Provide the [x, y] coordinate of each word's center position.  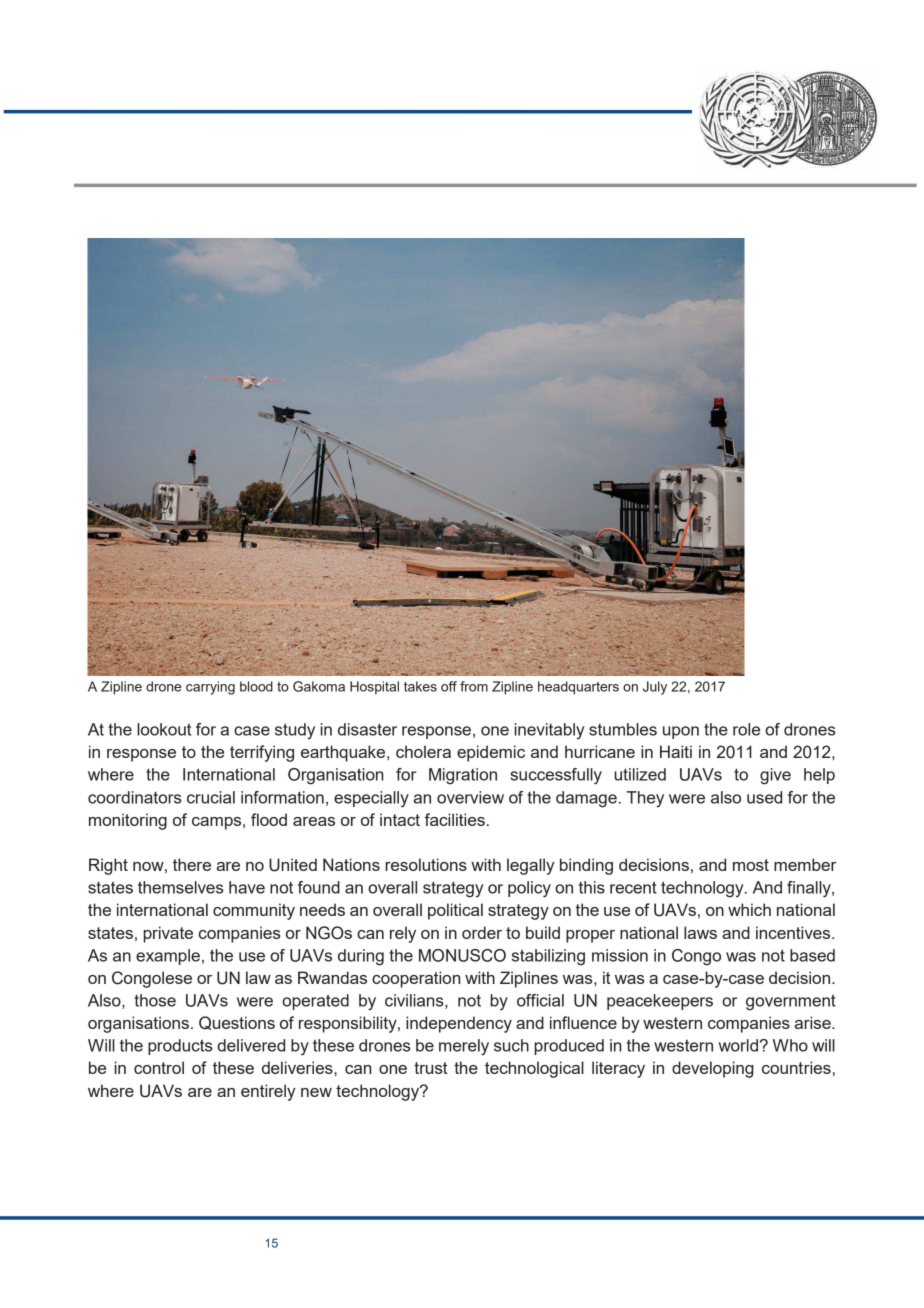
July [655, 688]
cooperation [416, 979]
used [764, 797]
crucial [211, 797]
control [159, 1067]
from [474, 686]
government [791, 1002]
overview [470, 797]
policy [529, 889]
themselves [181, 887]
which [749, 909]
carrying [210, 688]
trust [431, 1068]
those [155, 1000]
